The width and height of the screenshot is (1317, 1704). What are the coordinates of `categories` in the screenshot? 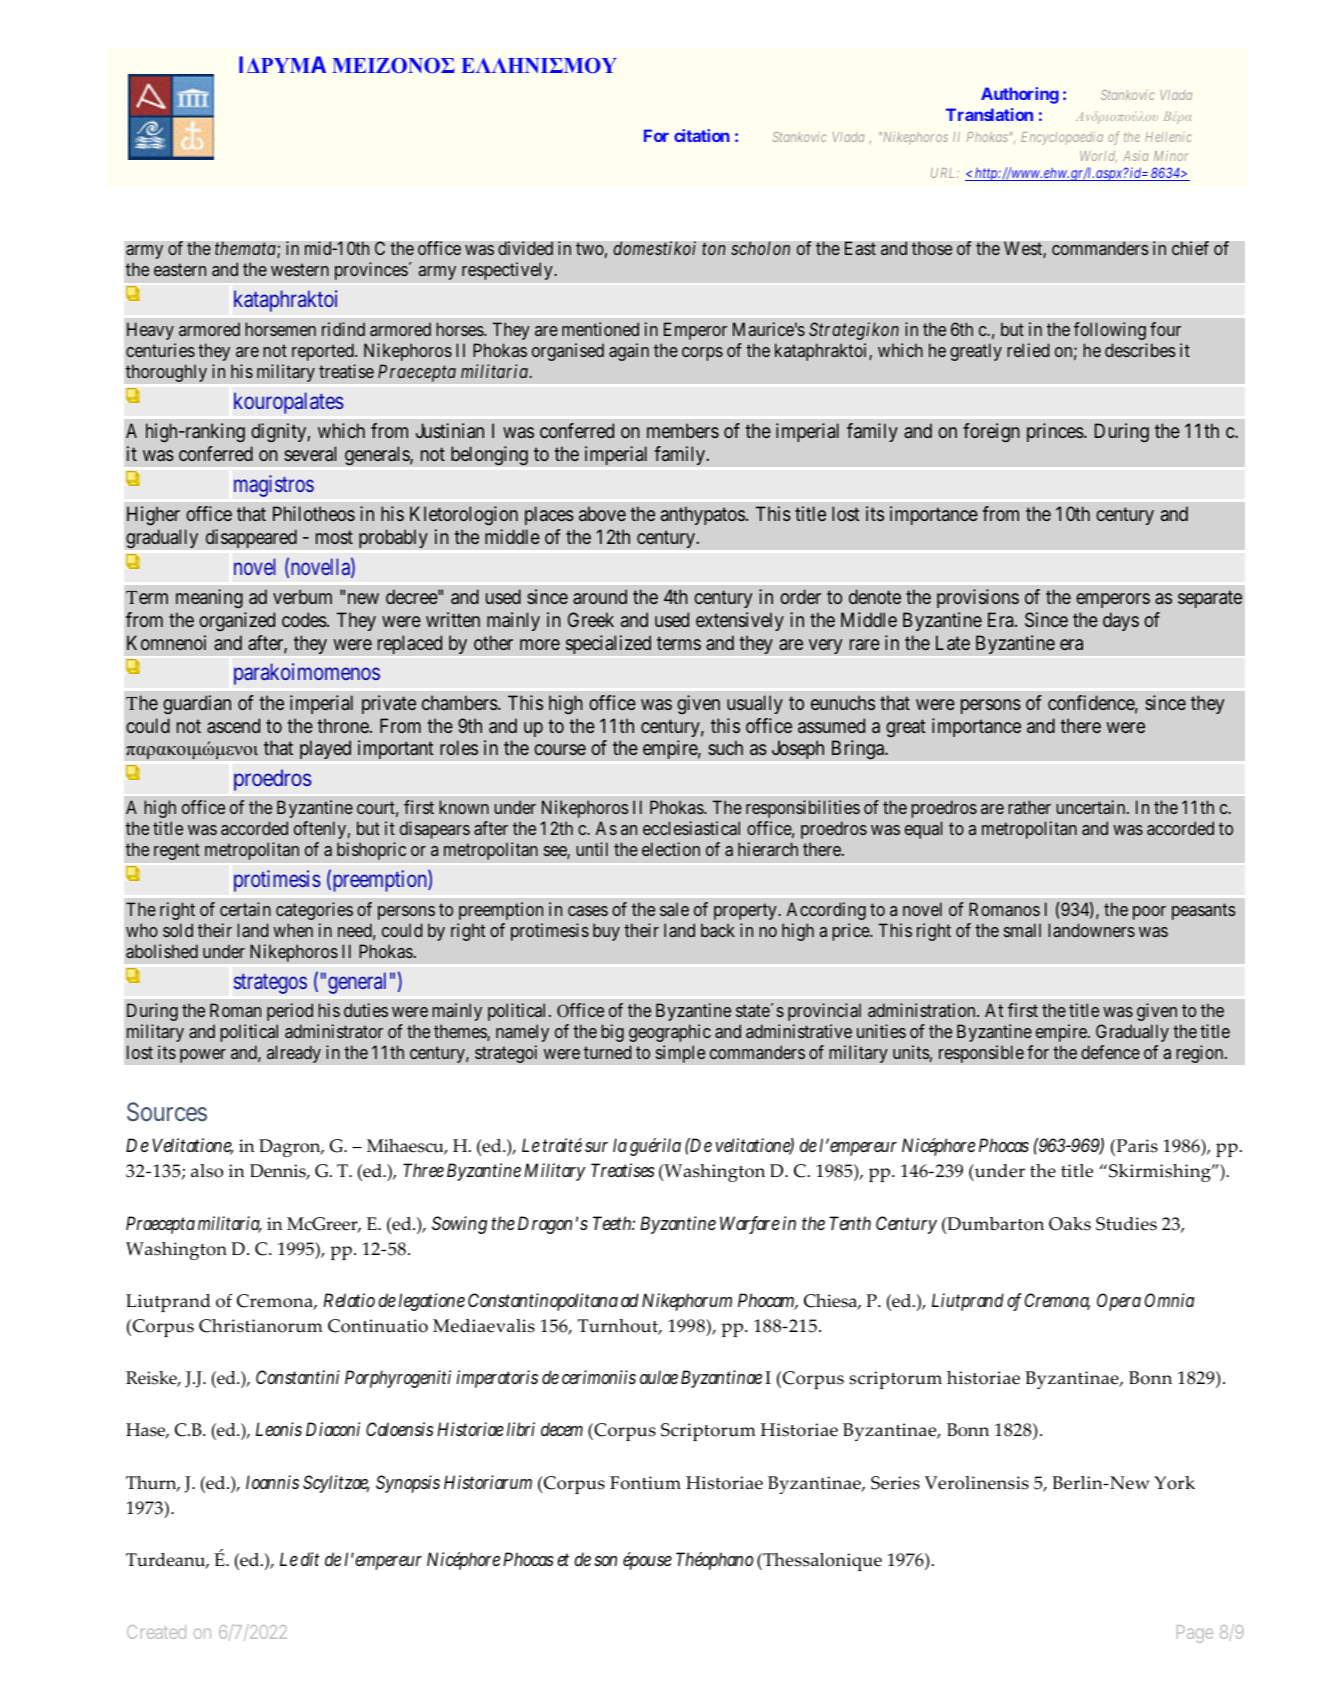 It's located at (314, 911).
